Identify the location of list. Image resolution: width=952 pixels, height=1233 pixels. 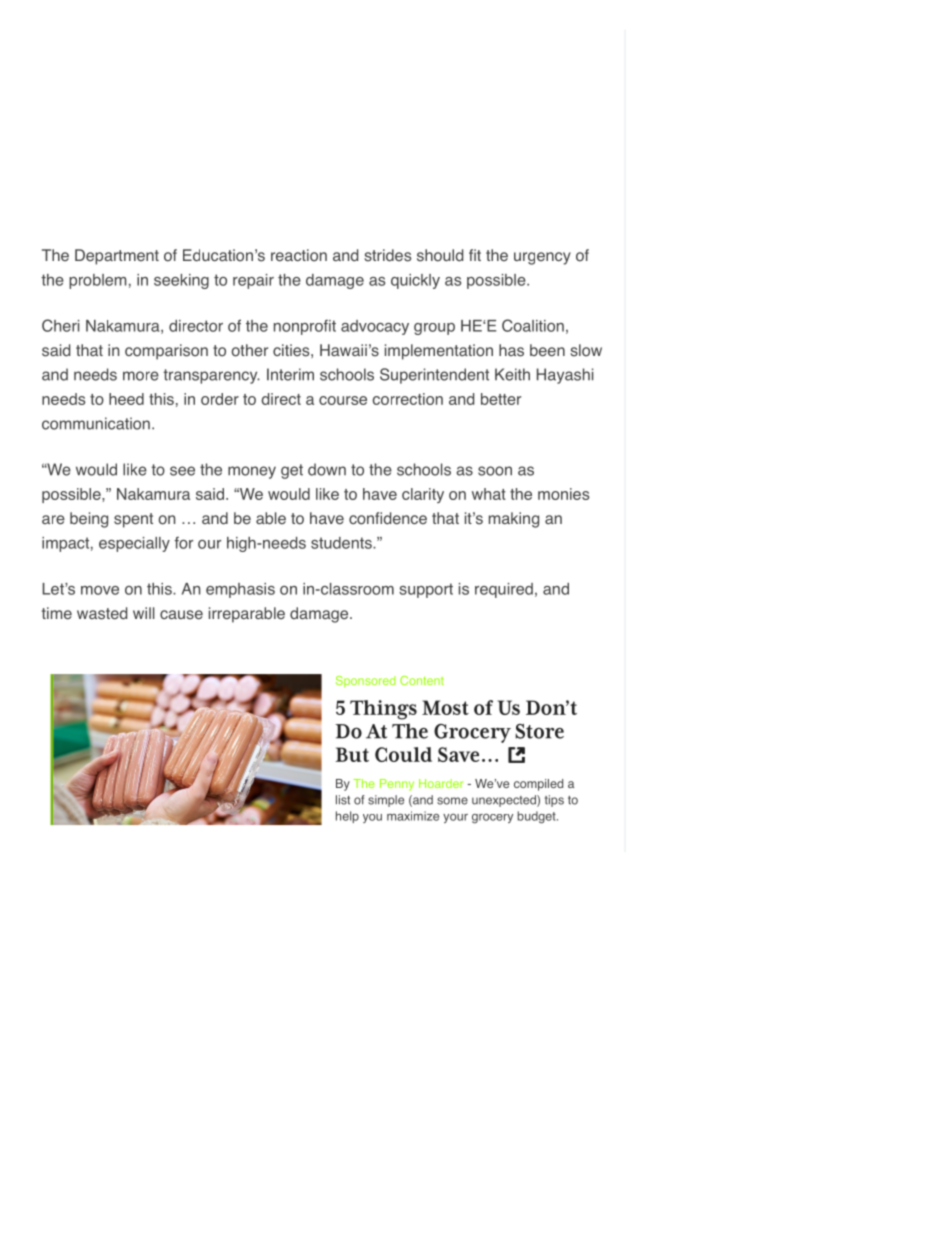
(343, 800).
